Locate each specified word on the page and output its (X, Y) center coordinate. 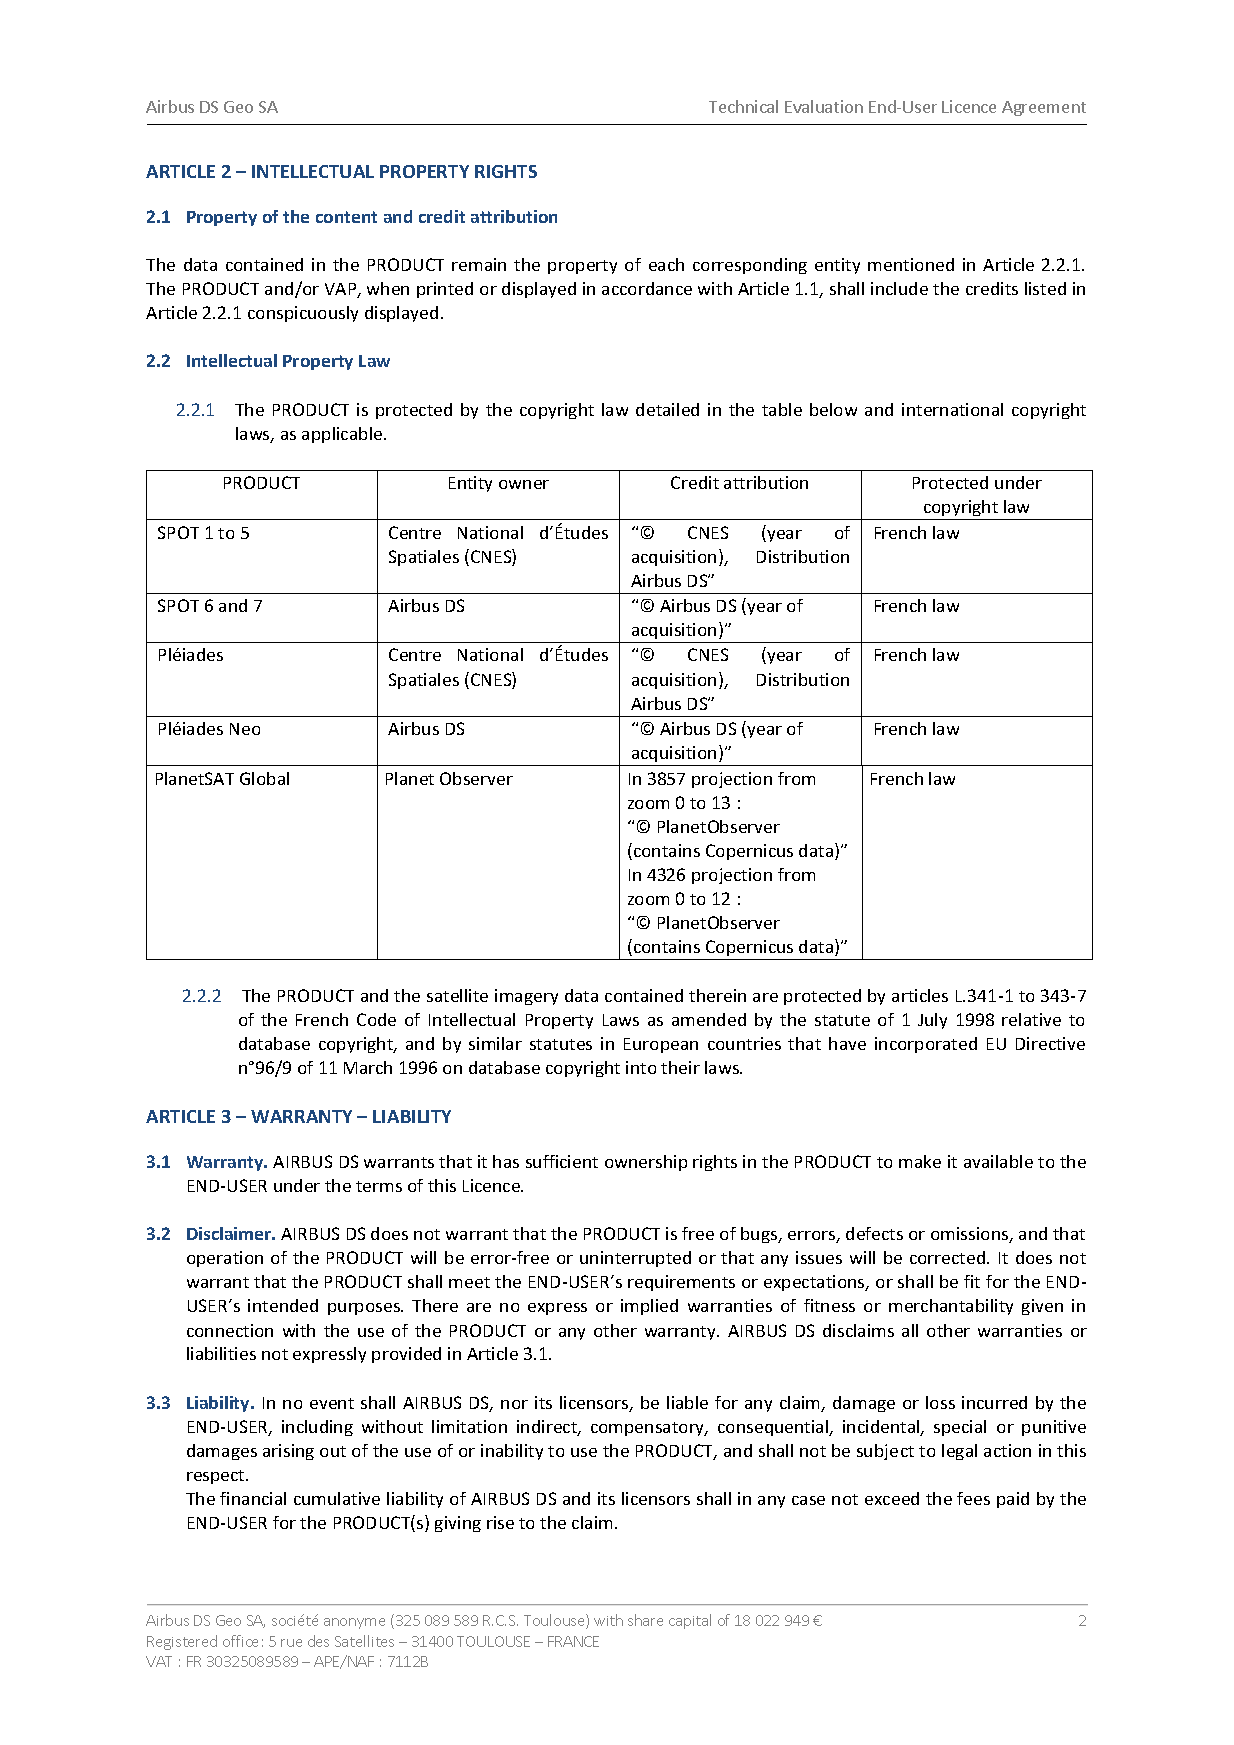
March (368, 1067)
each (666, 264)
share (645, 1620)
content (346, 217)
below (833, 409)
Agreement (1044, 108)
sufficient (562, 1161)
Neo (245, 729)
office (240, 1641)
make (920, 1161)
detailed (667, 409)
